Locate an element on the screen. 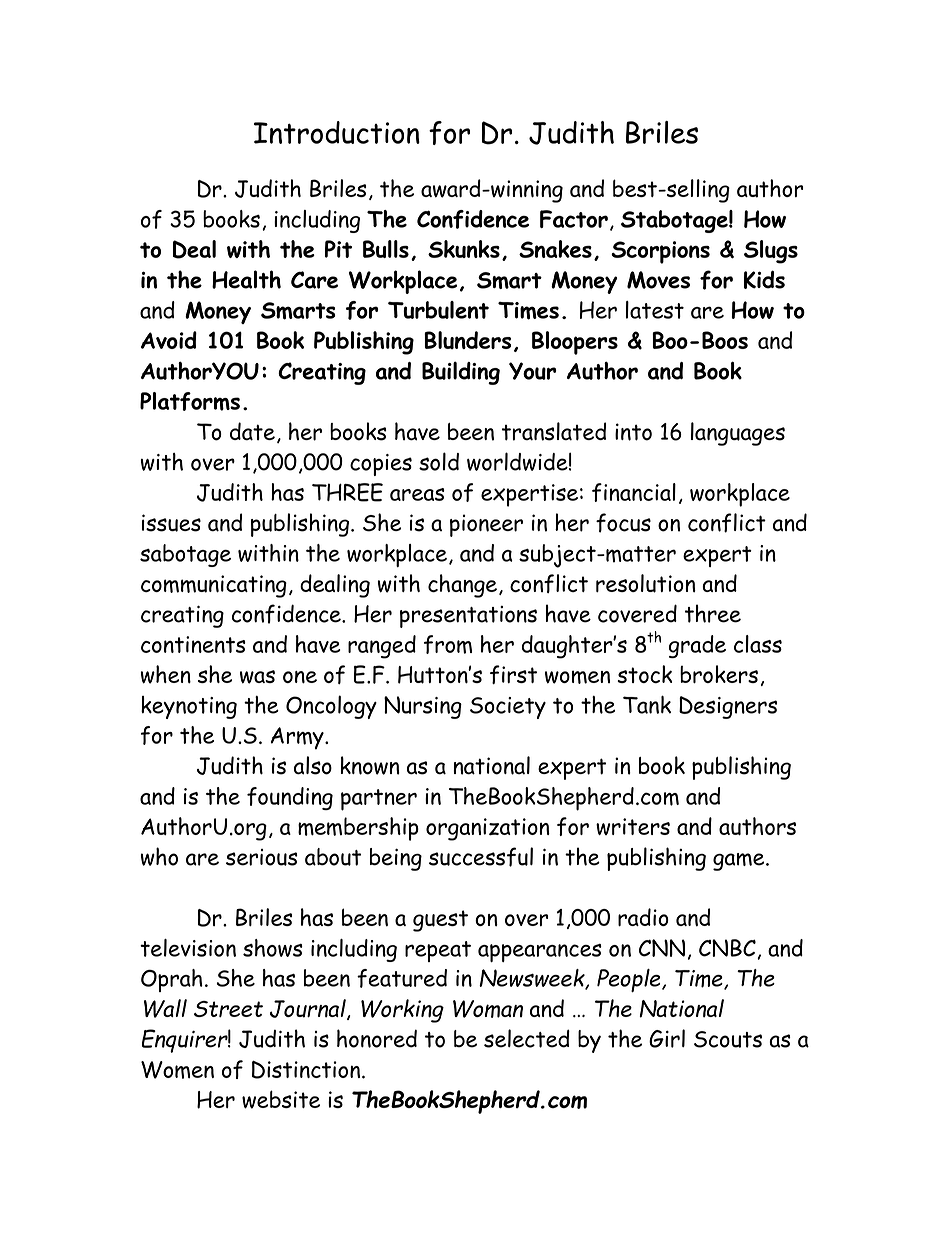 The width and height of the screenshot is (952, 1233). selected is located at coordinates (527, 1038).
